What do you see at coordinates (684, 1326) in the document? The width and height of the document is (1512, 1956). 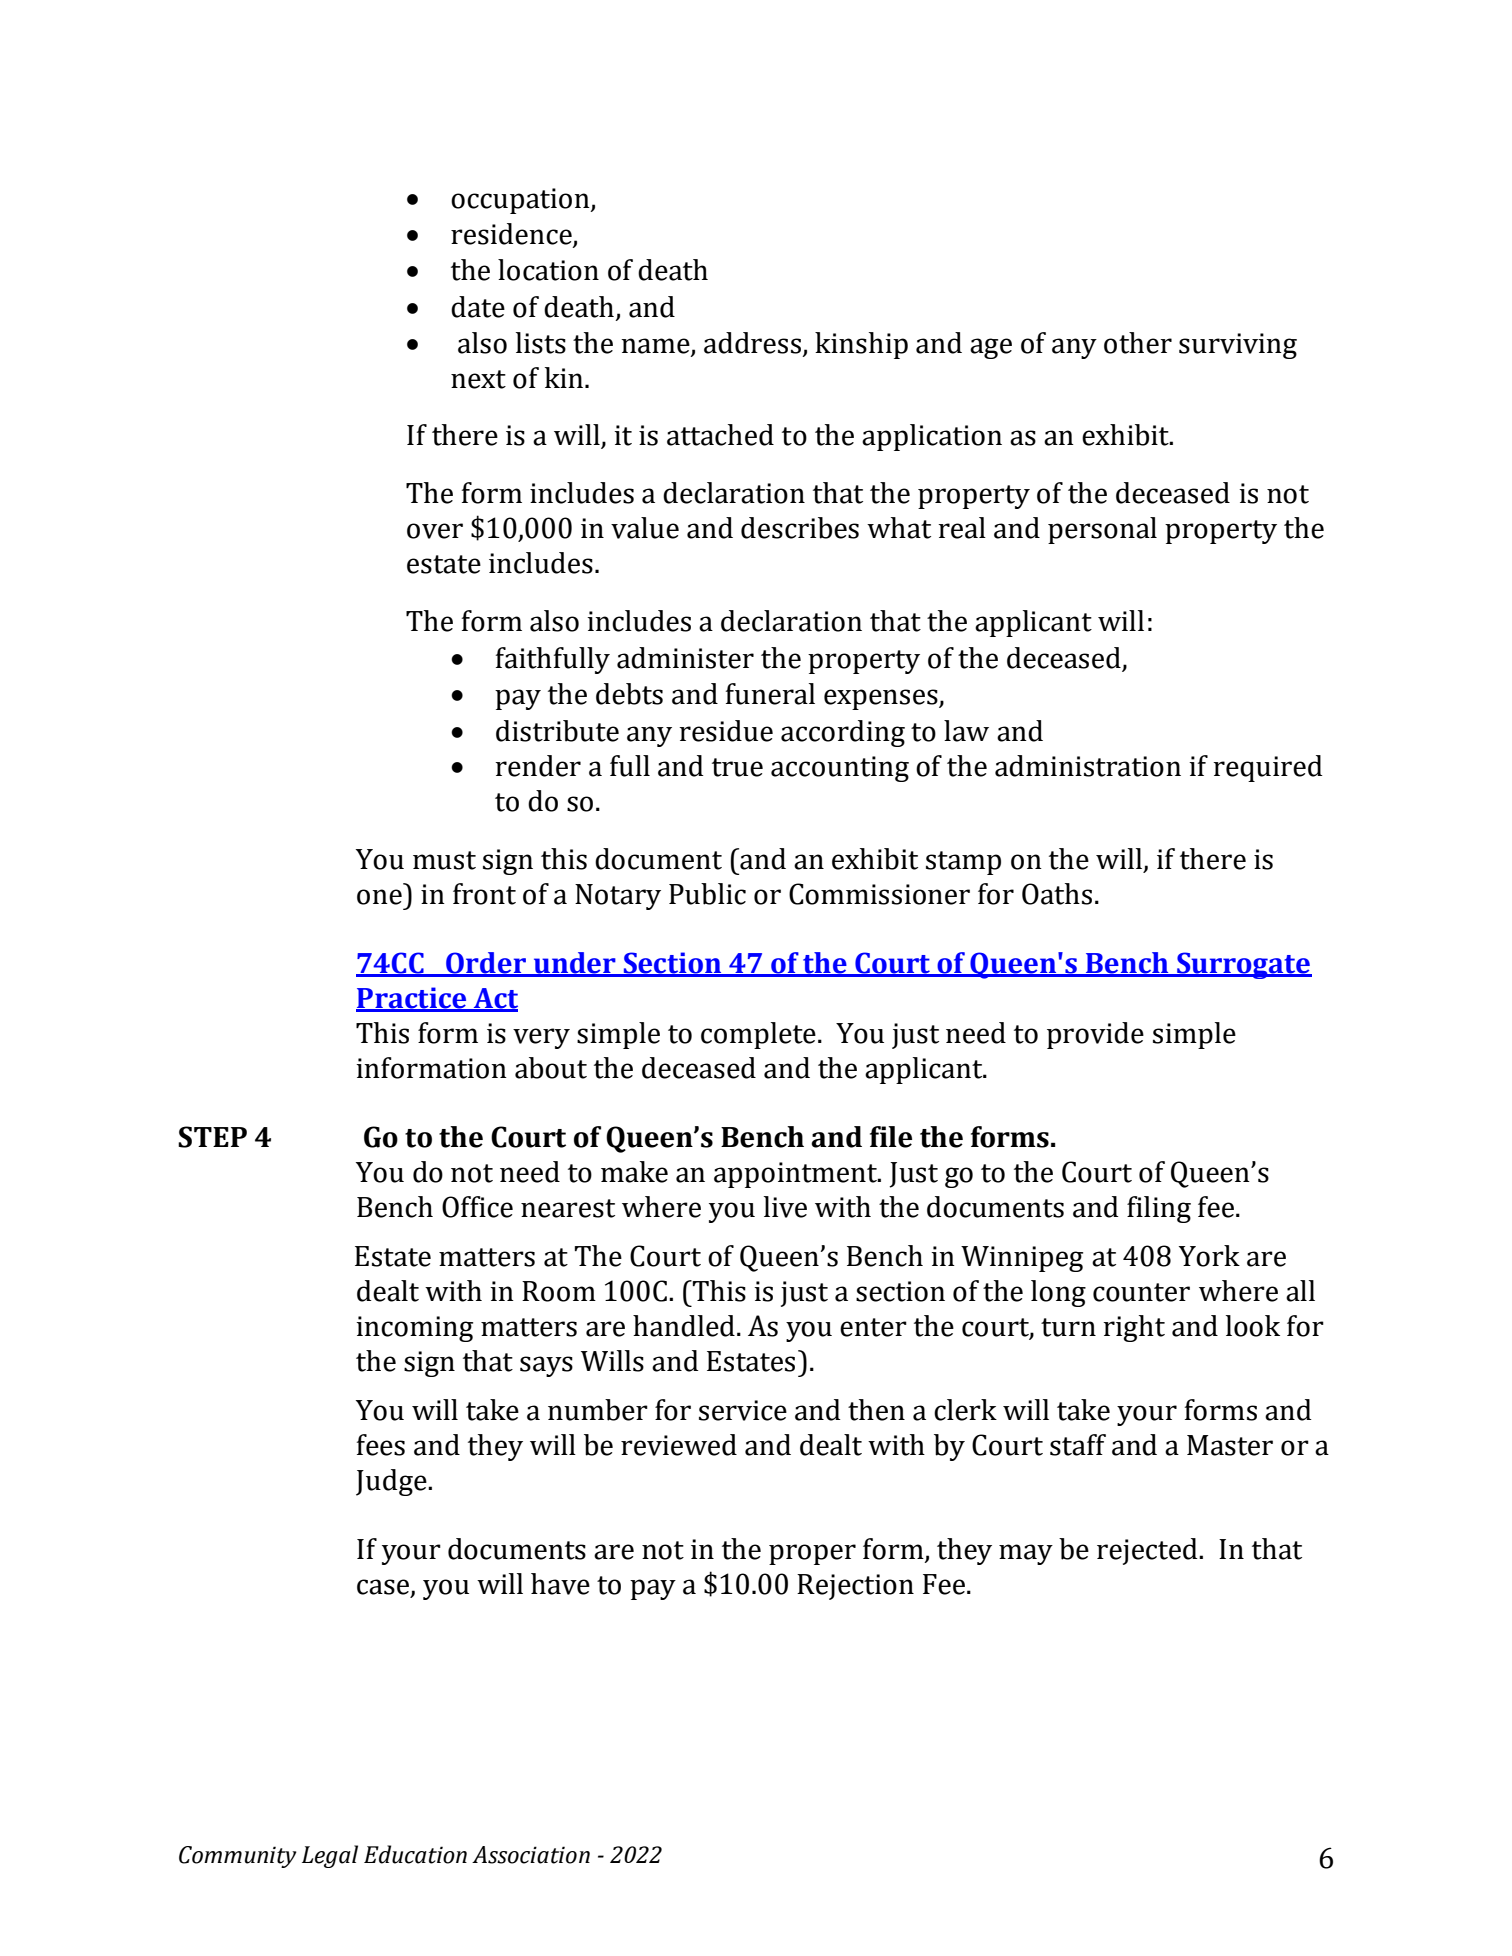 I see `handled` at bounding box center [684, 1326].
